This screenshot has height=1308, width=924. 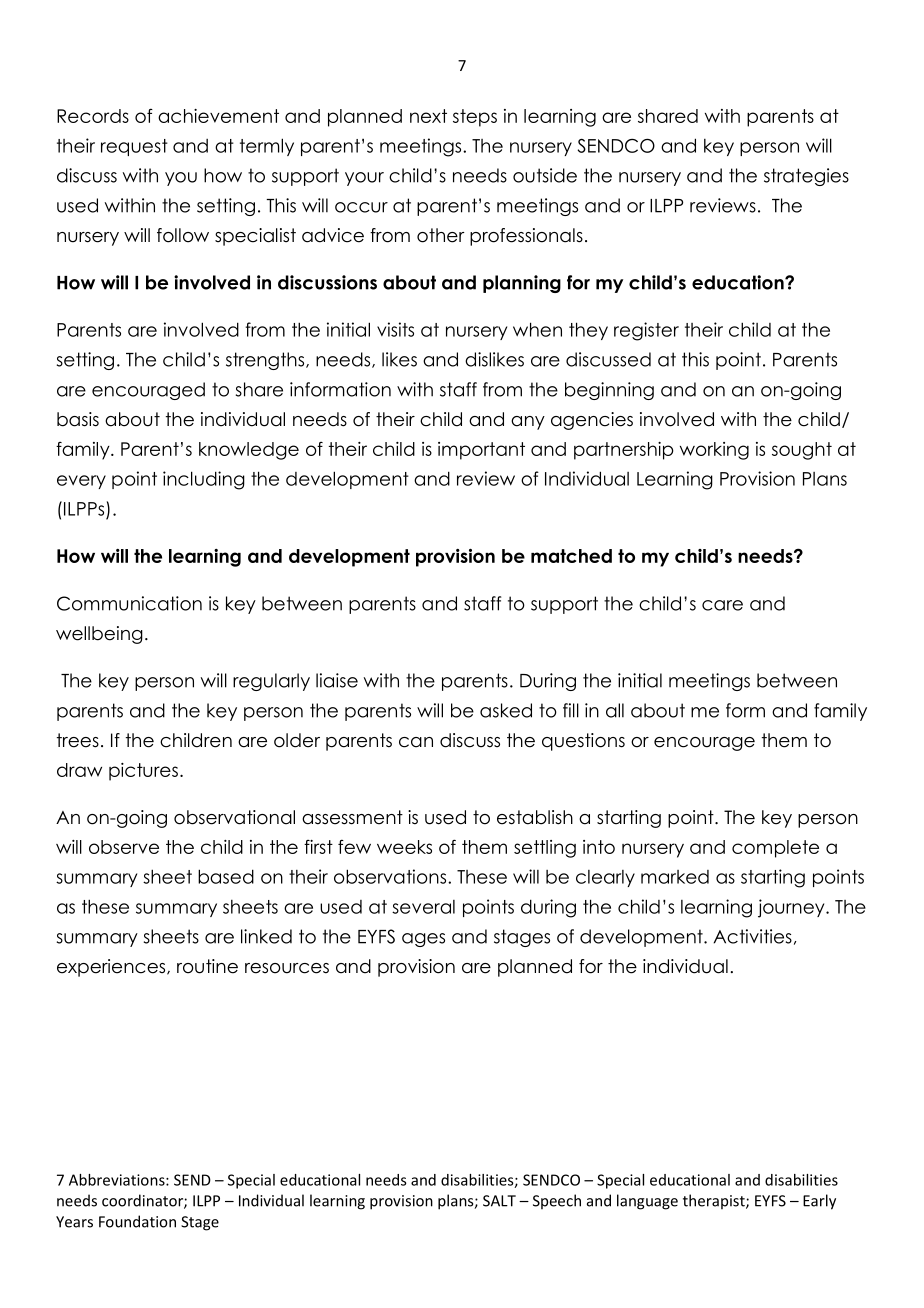 I want to click on SALT, so click(x=499, y=1201).
